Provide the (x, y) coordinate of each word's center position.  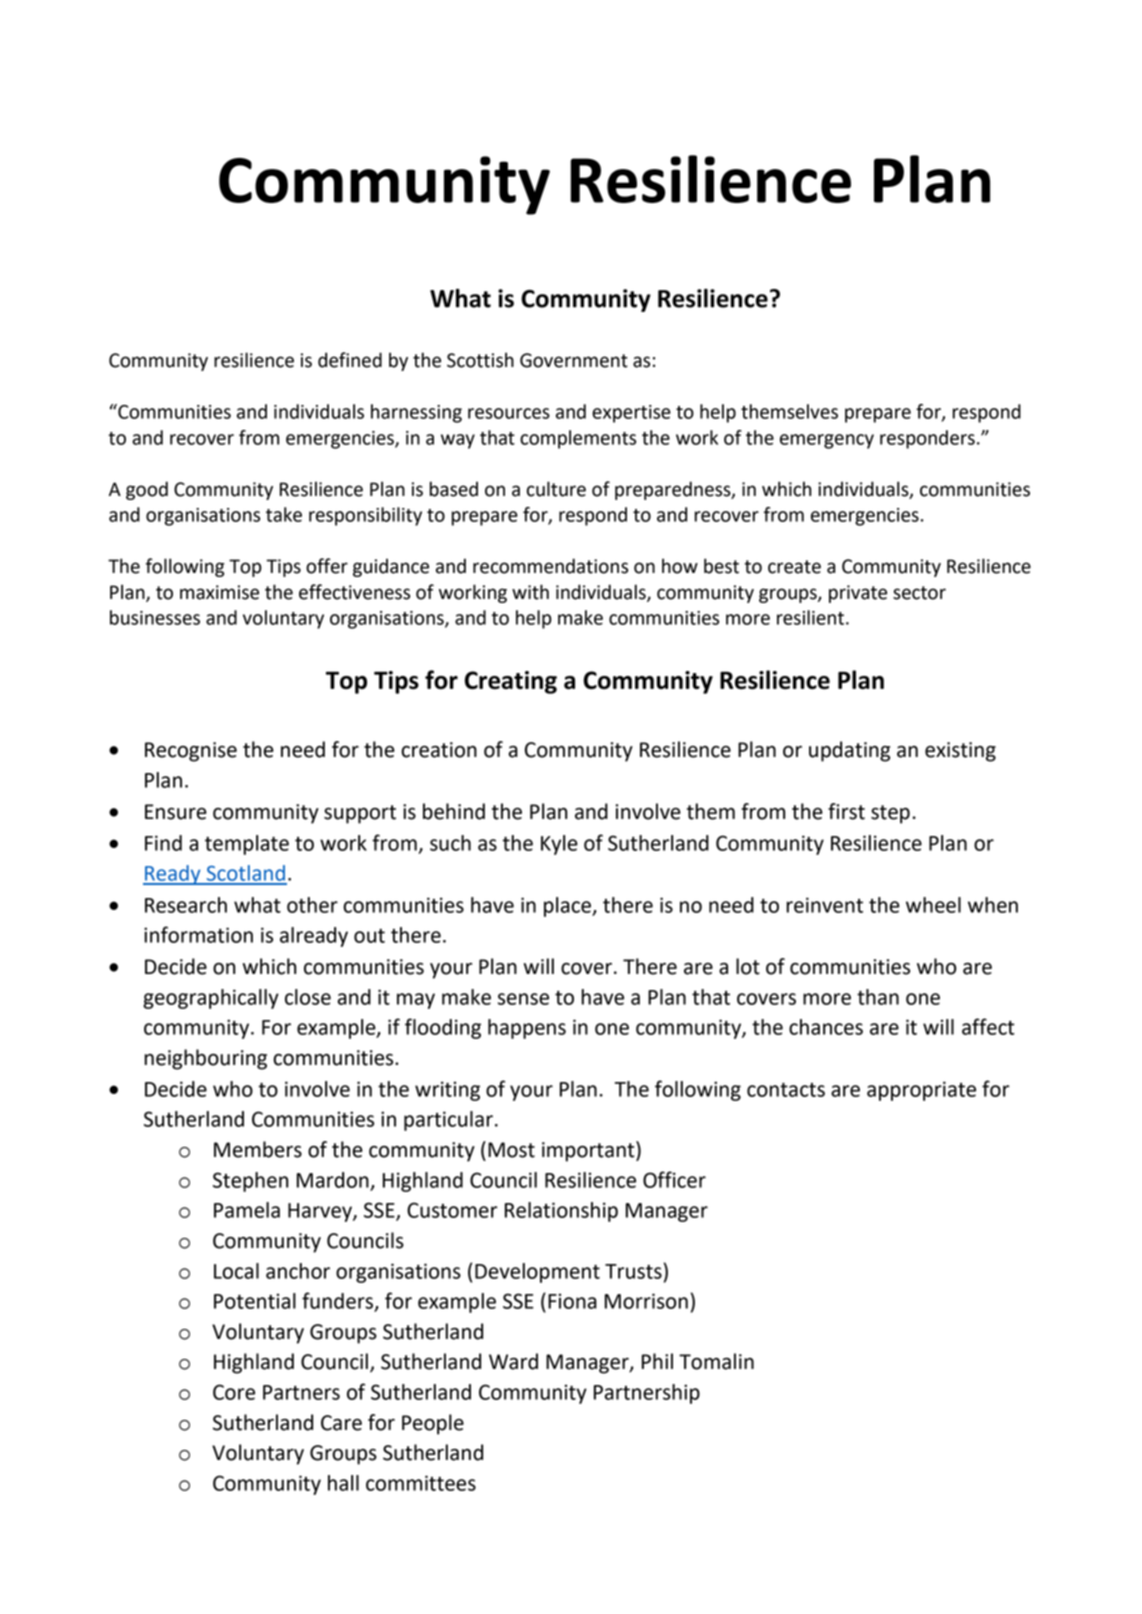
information (198, 934)
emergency (827, 441)
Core (234, 1392)
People (433, 1424)
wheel (933, 905)
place (568, 907)
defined (350, 360)
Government (574, 360)
